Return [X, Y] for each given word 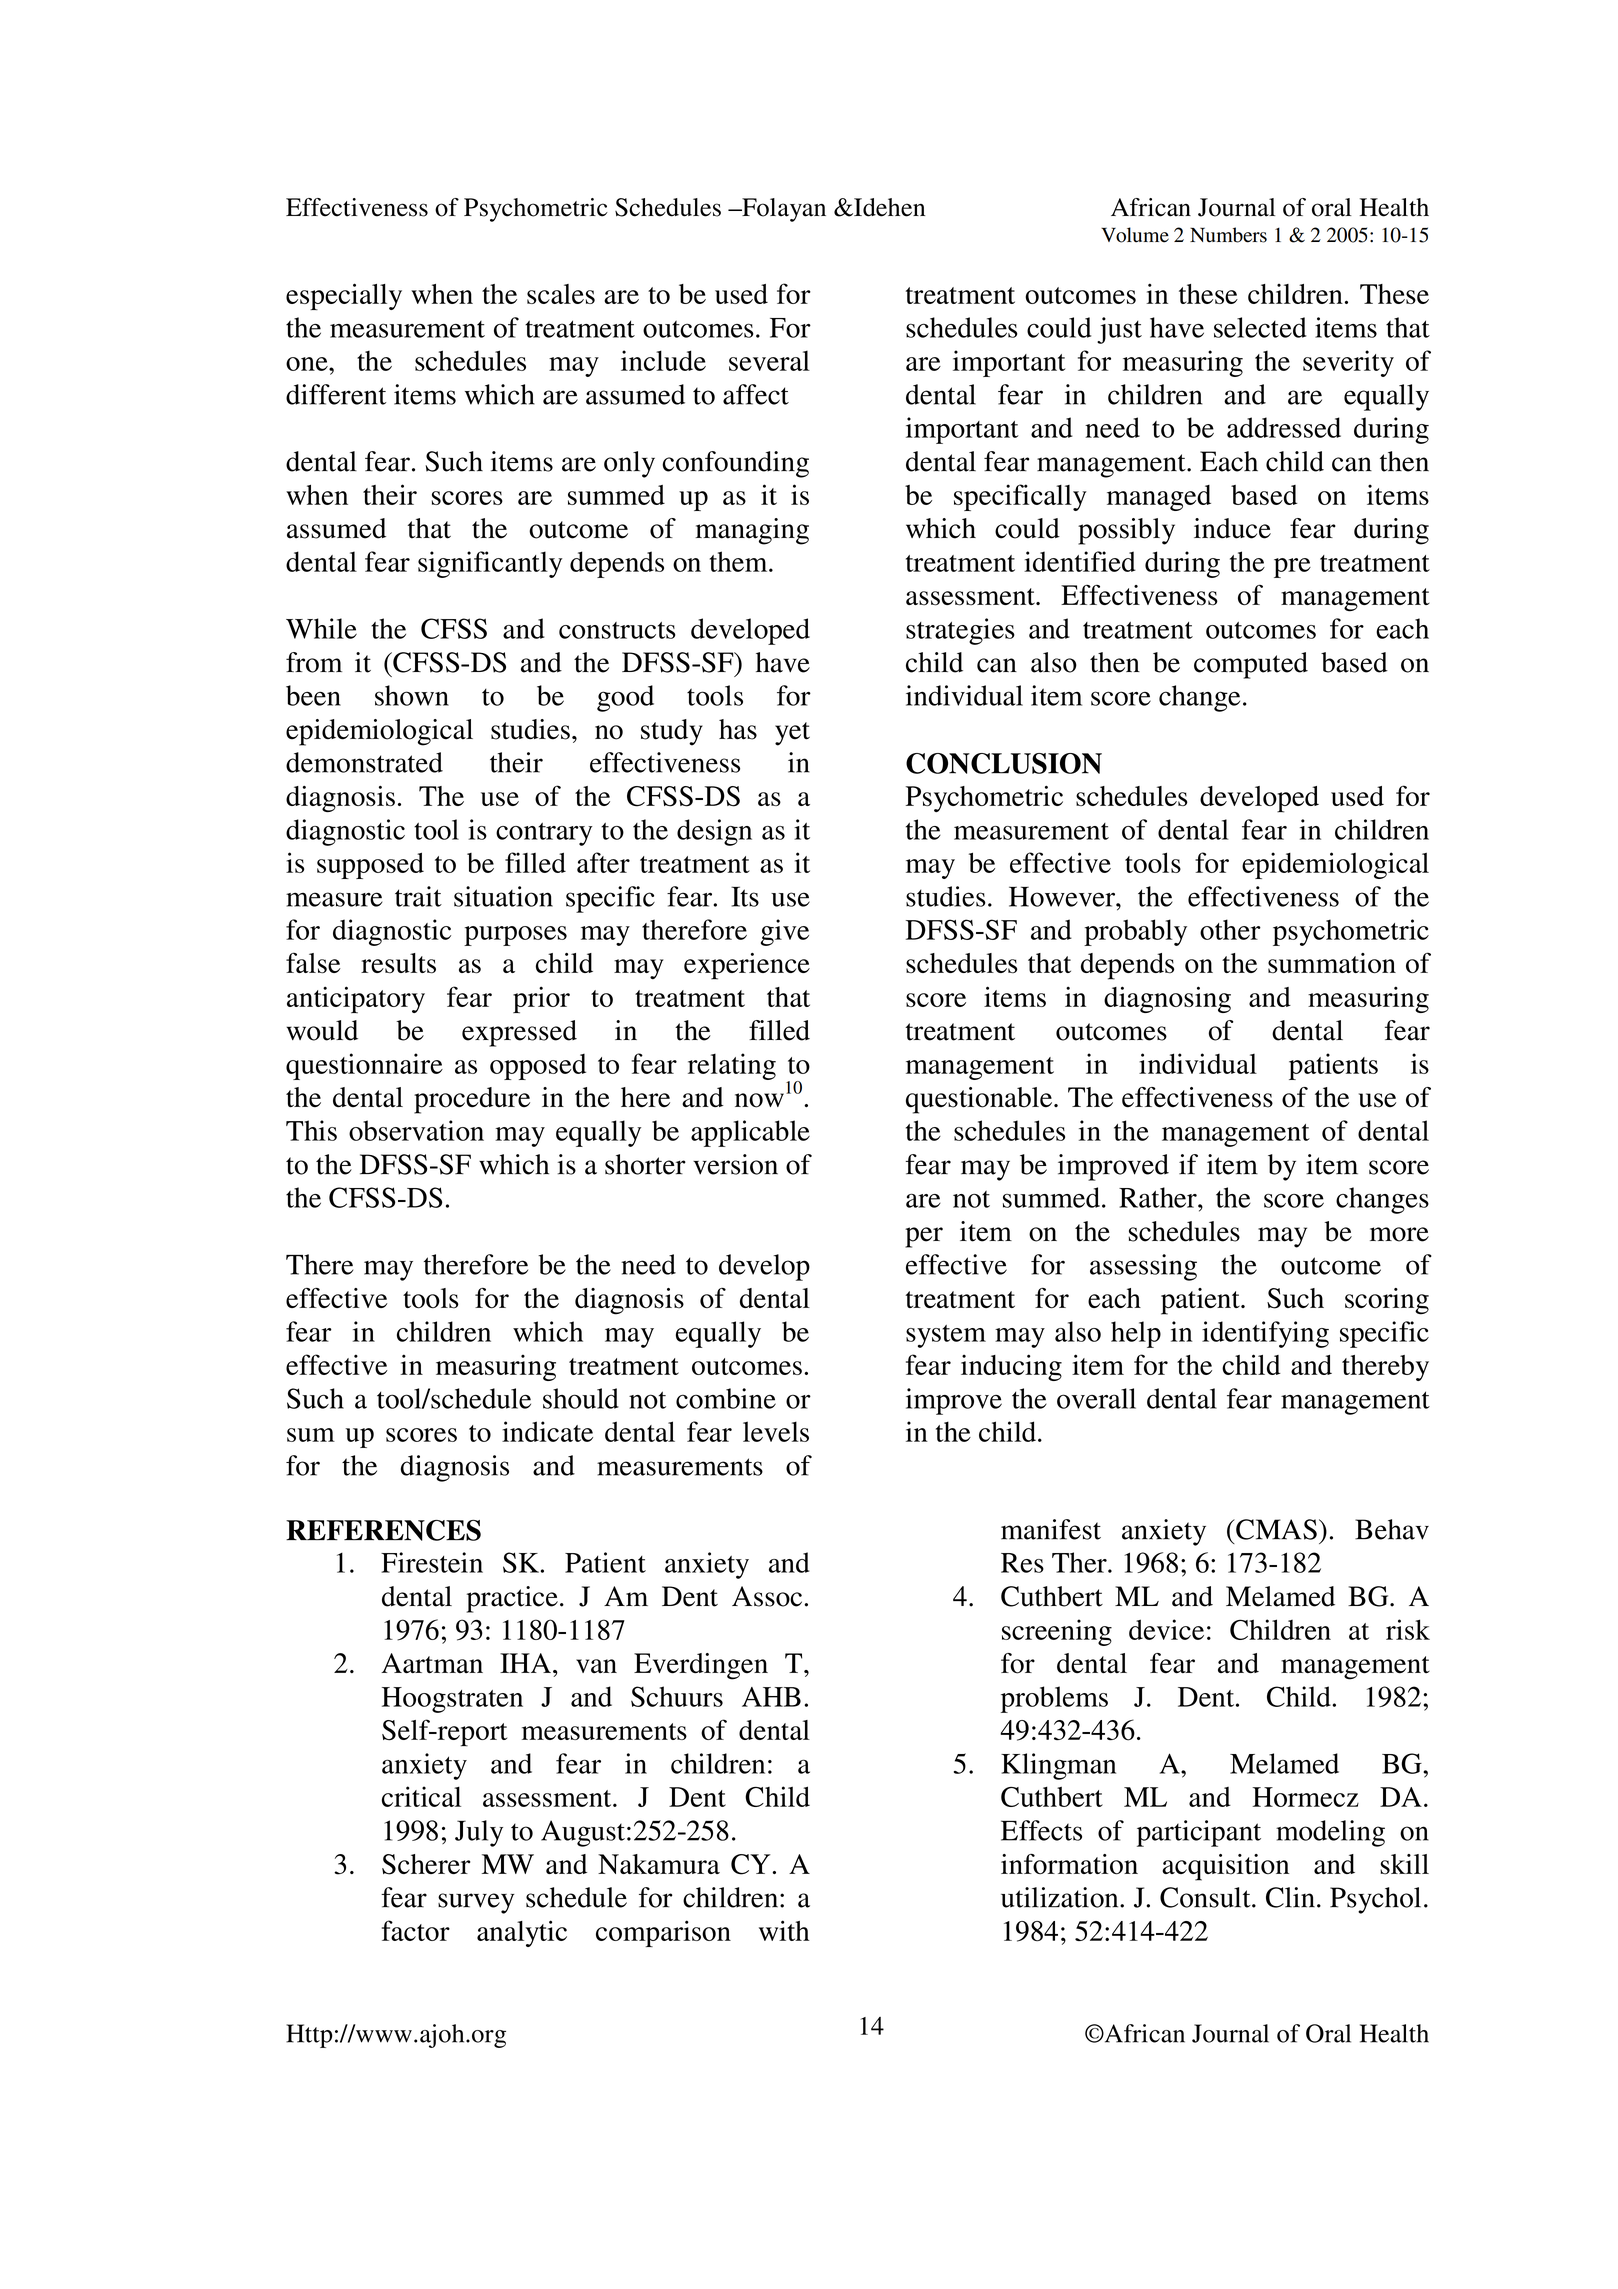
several [769, 361]
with [784, 1930]
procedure [472, 1100]
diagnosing [1167, 999]
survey [476, 1903]
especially [344, 296]
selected [1260, 327]
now [759, 1100]
